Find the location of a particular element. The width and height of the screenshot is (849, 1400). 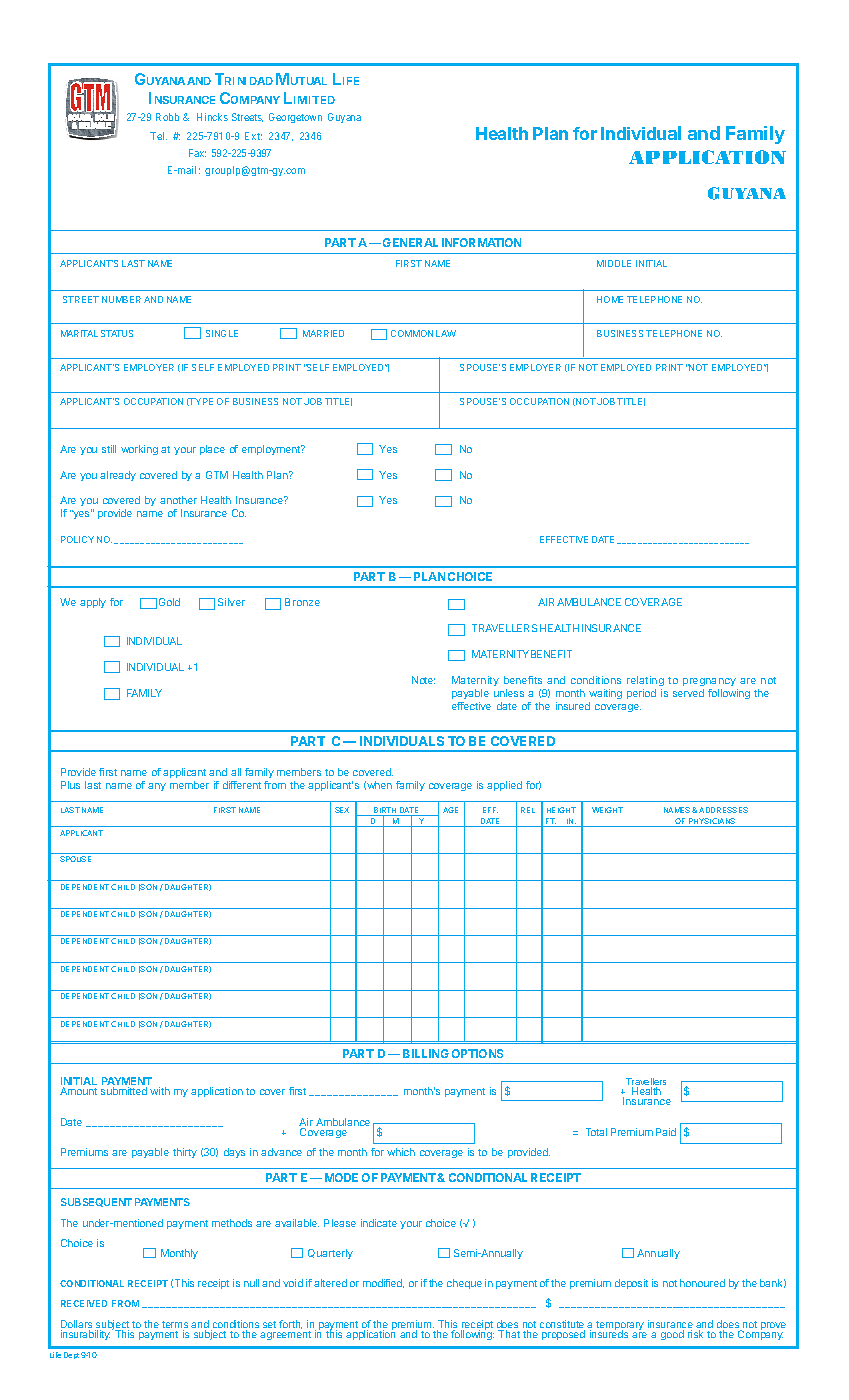

GENERAL is located at coordinates (410, 242).
